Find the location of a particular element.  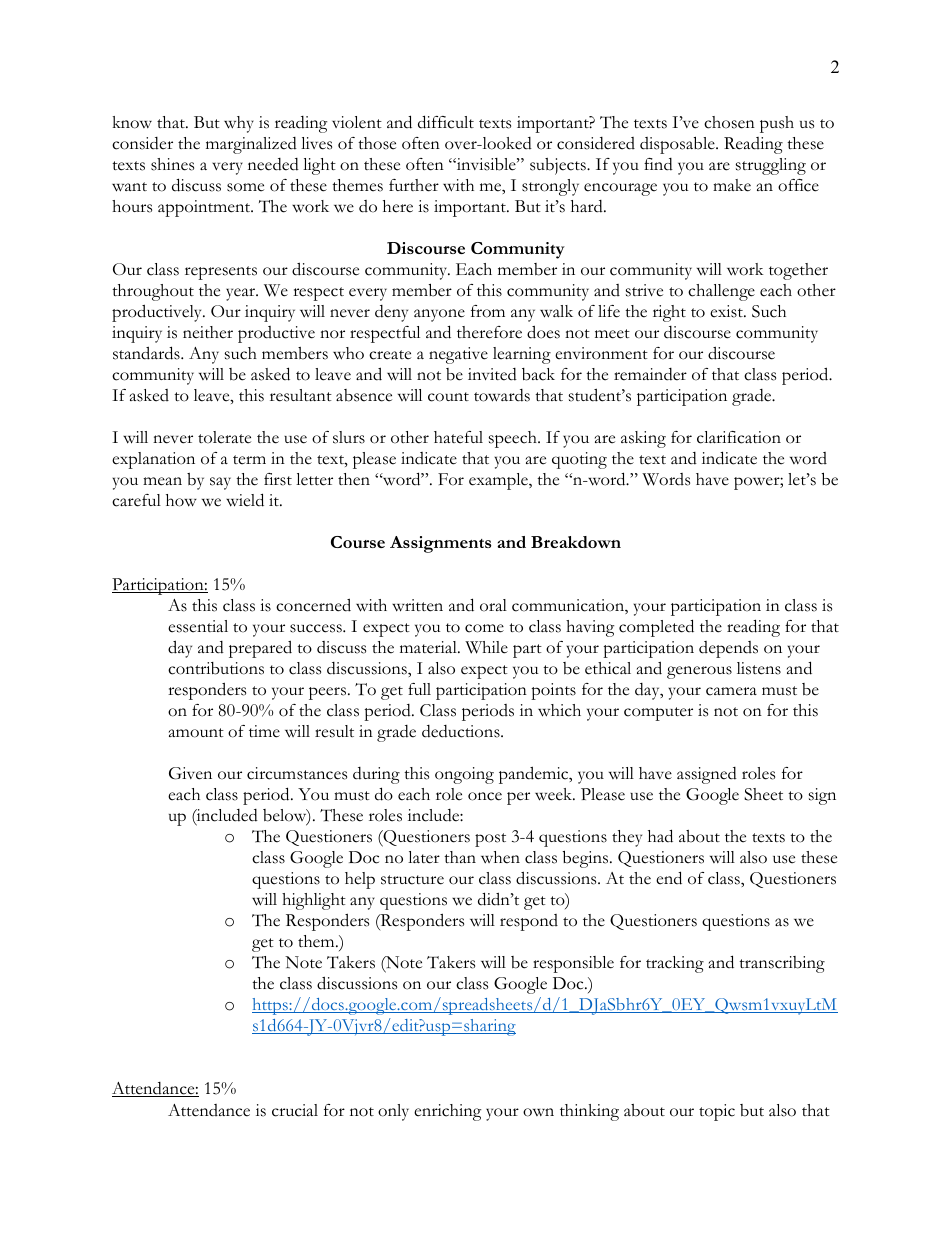

depends is located at coordinates (728, 649).
